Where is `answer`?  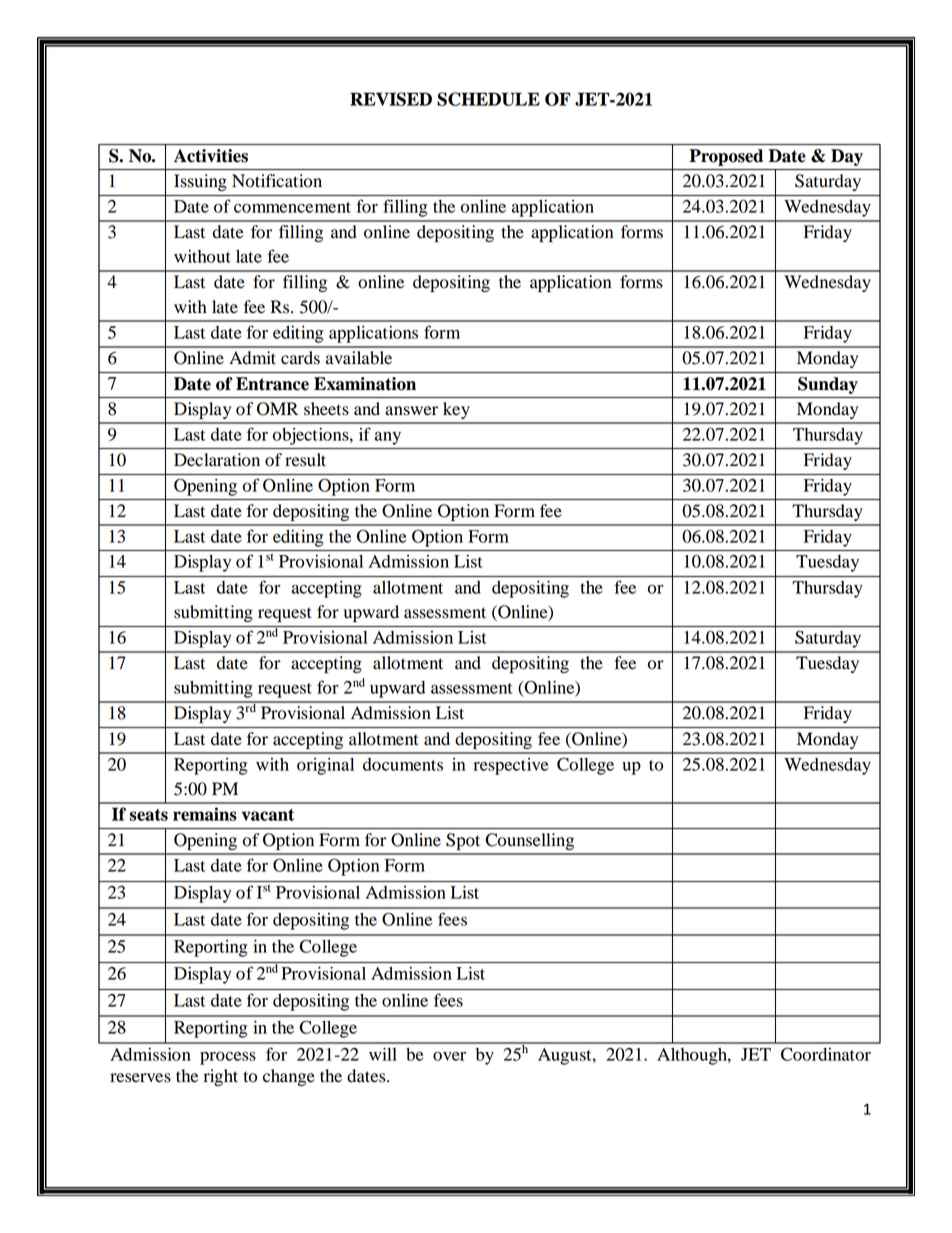 answer is located at coordinates (411, 411).
